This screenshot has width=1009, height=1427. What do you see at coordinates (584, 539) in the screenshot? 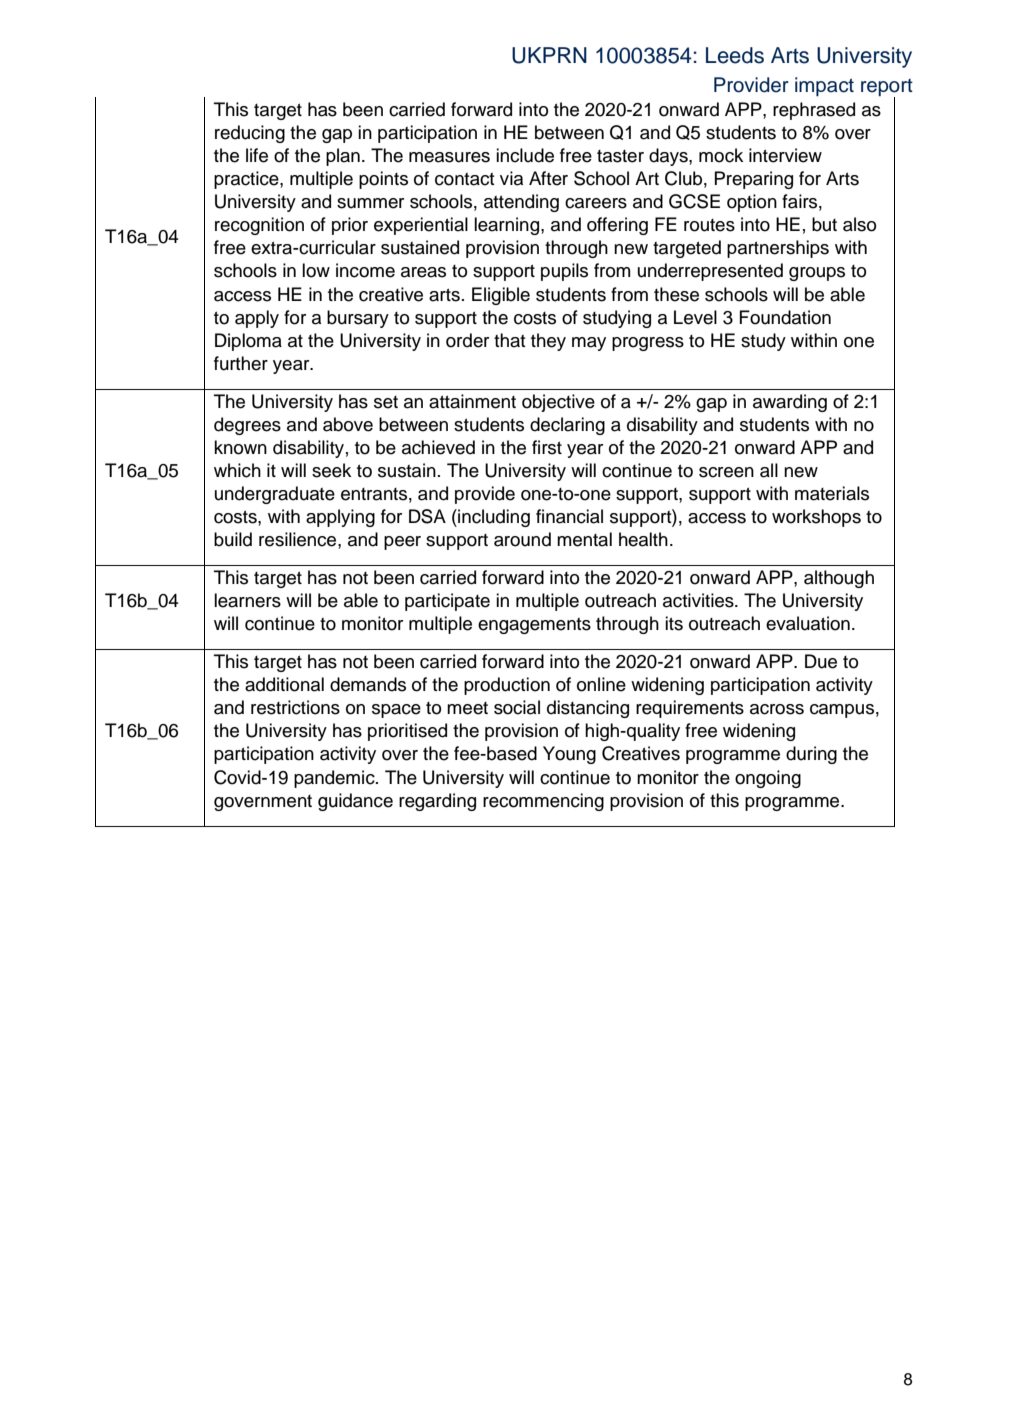
I see `mental` at bounding box center [584, 539].
